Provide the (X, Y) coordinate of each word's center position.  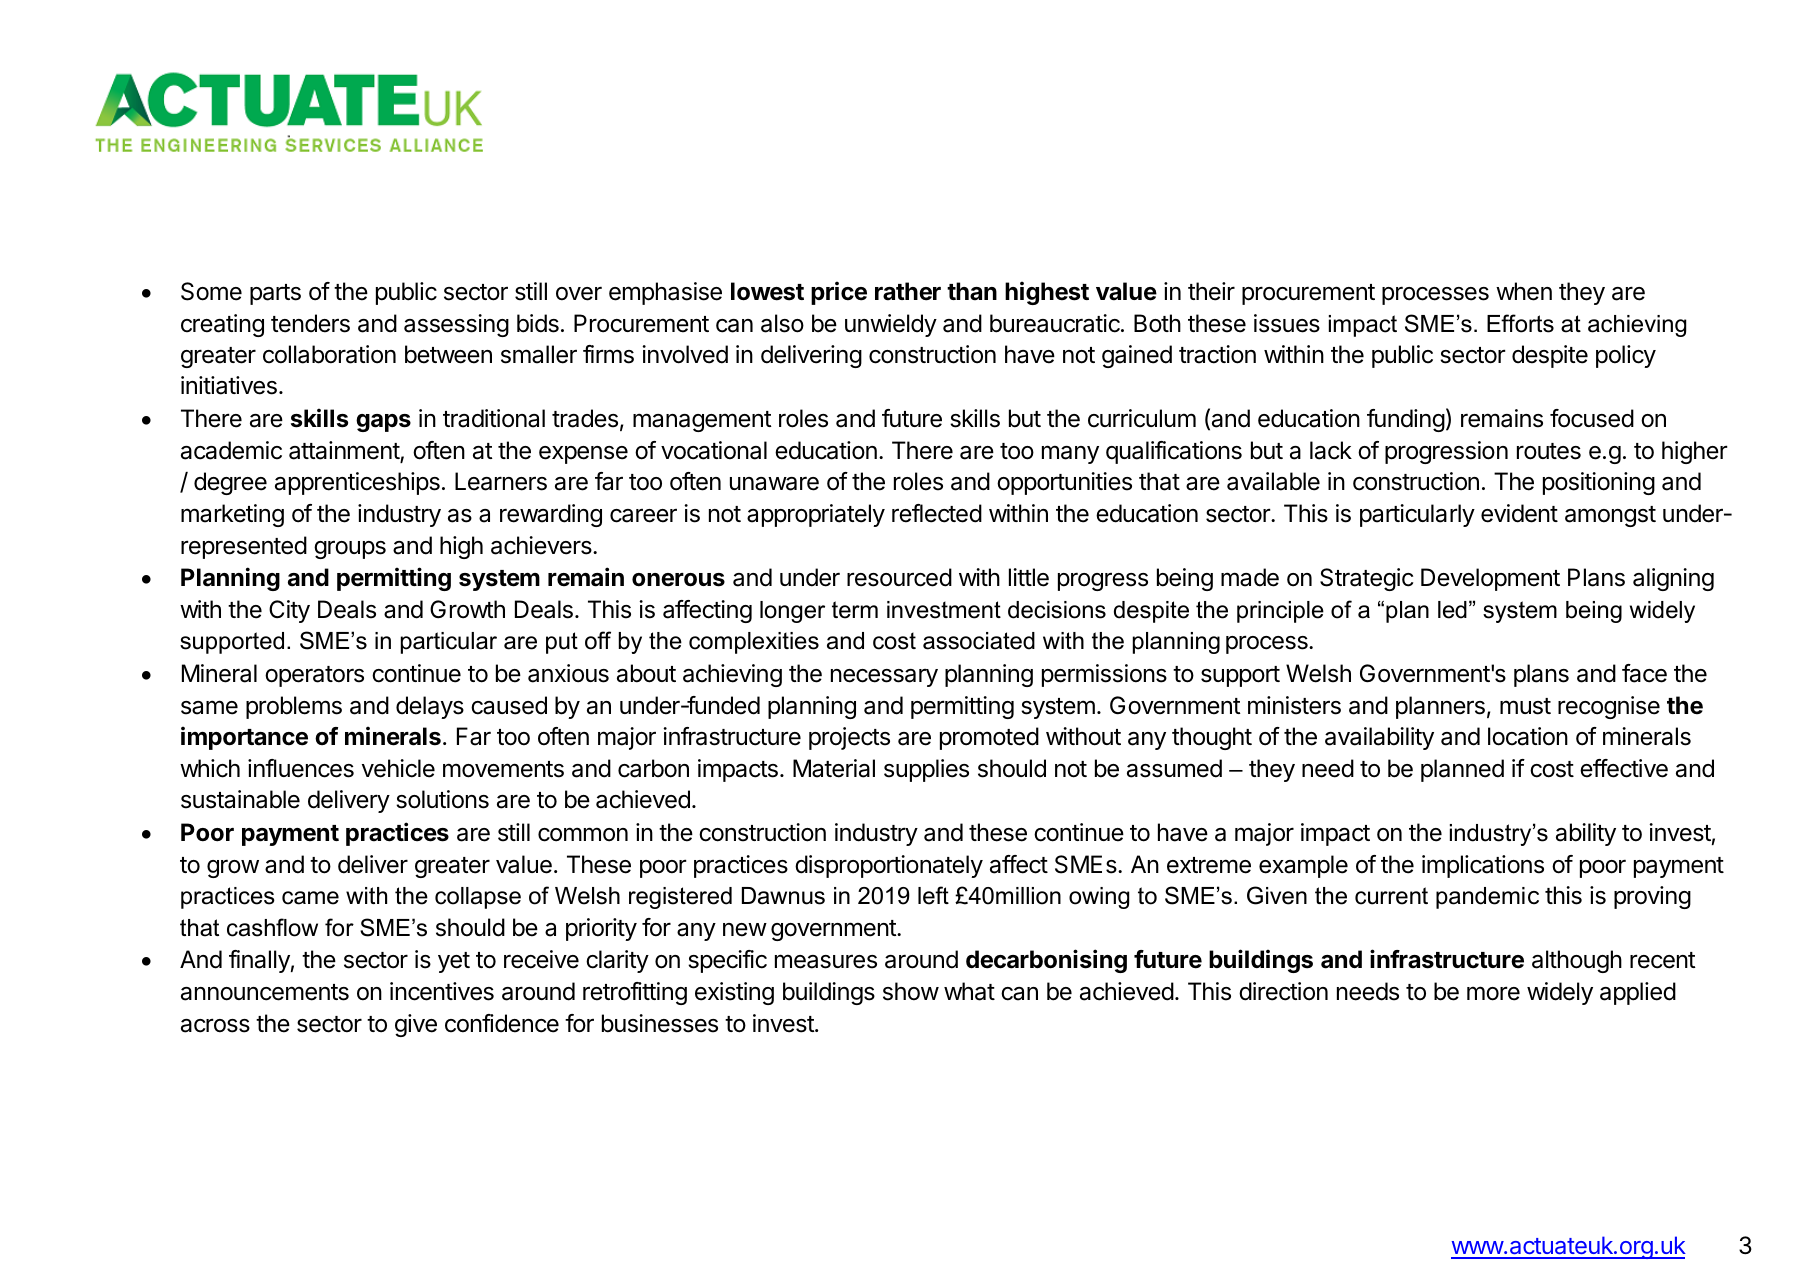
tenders (310, 323)
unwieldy (891, 325)
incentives (442, 991)
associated (979, 641)
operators (314, 676)
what (969, 991)
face (1644, 673)
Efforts (1520, 323)
